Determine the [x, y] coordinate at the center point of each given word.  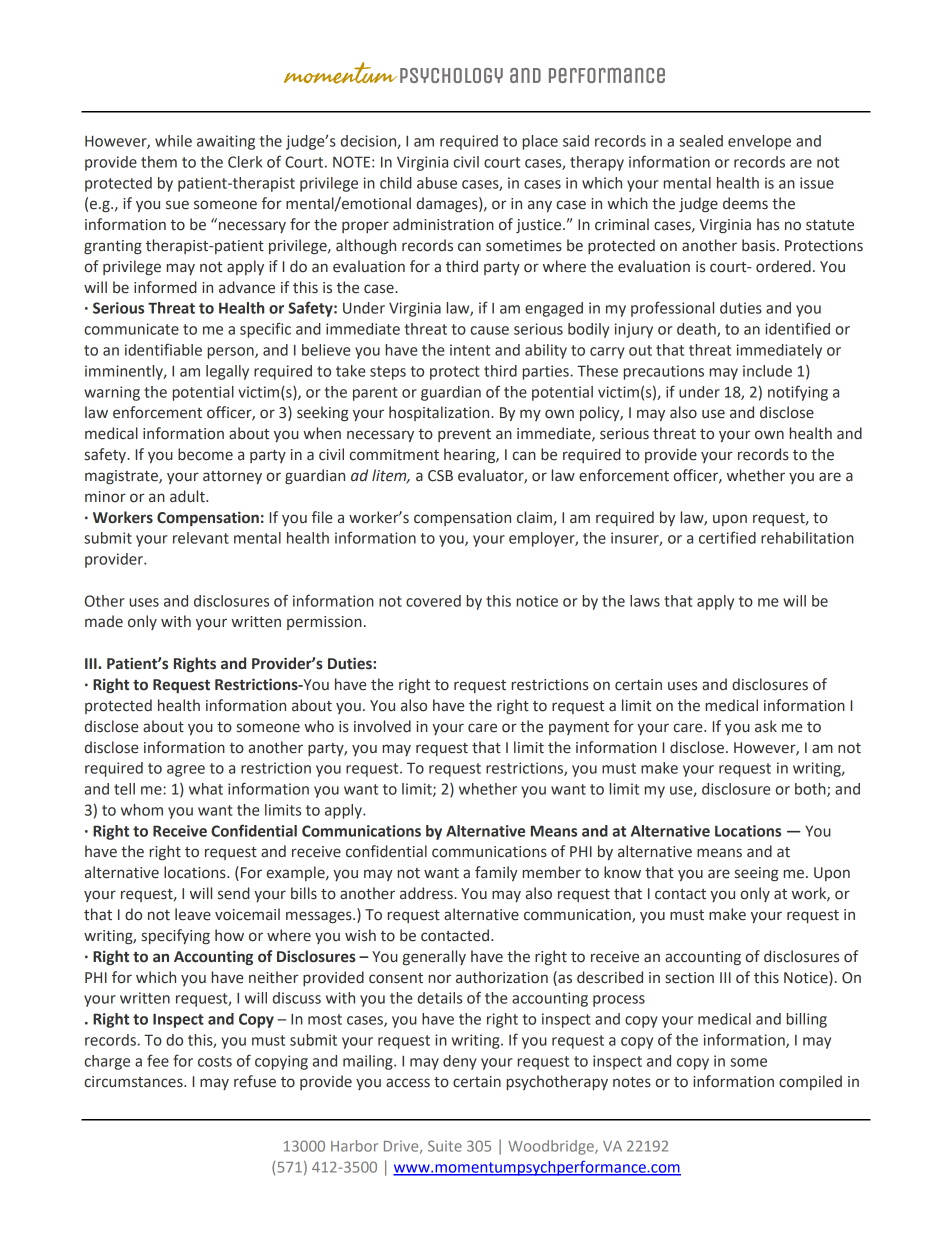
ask [766, 726]
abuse [437, 183]
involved [382, 726]
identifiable [163, 349]
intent [470, 350]
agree [186, 771]
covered [433, 601]
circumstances [134, 1082]
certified [727, 537]
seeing [756, 874]
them [159, 162]
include [767, 371]
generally [434, 957]
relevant [201, 538]
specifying [176, 936]
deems [745, 203]
